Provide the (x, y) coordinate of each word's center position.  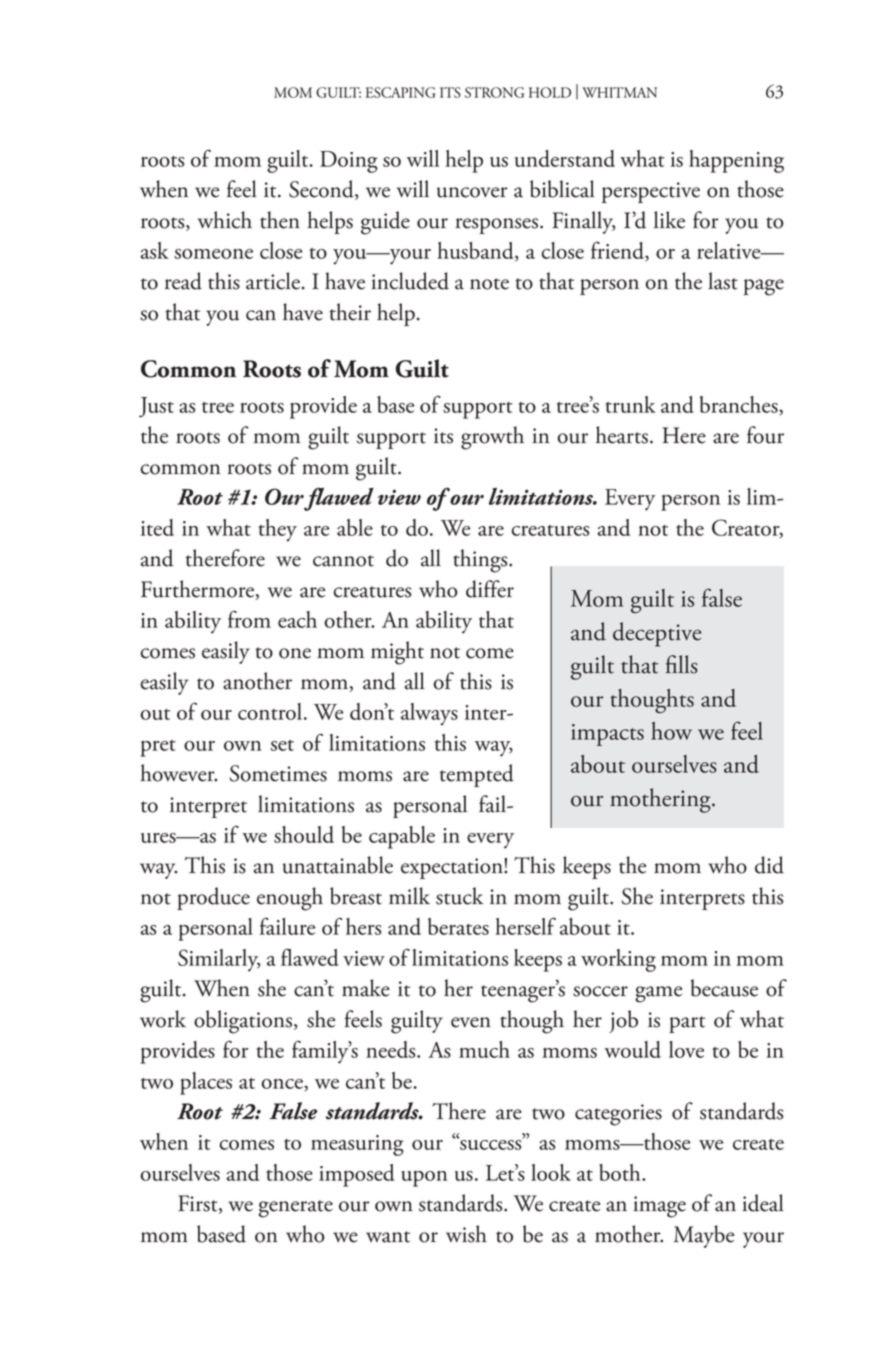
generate (296, 1209)
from (249, 619)
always (429, 714)
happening (736, 161)
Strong (494, 92)
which (225, 220)
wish (466, 1234)
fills (682, 664)
